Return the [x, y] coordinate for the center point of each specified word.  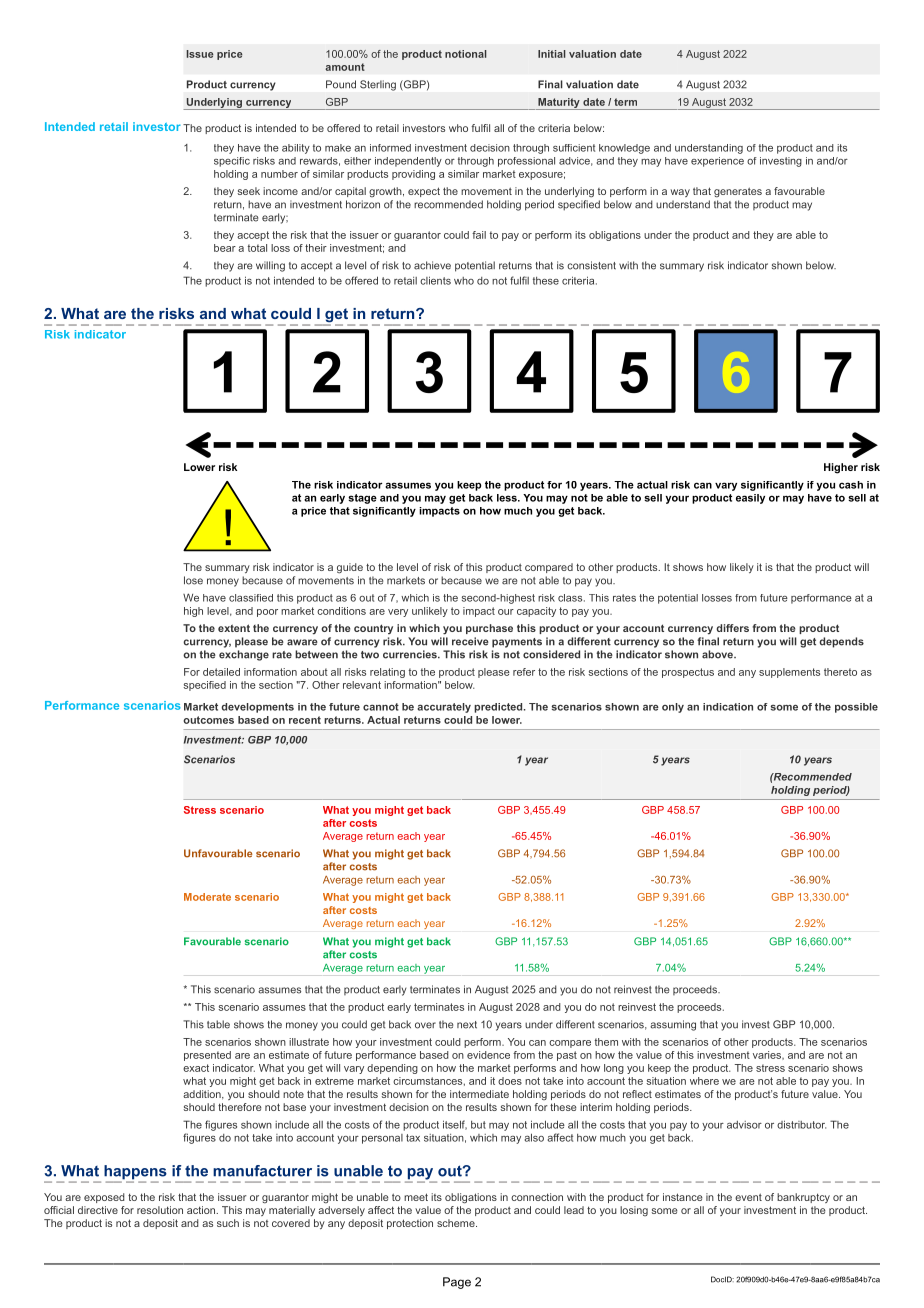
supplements [789, 673]
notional [466, 54]
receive [470, 641]
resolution [160, 1210]
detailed [221, 672]
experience [717, 162]
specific [232, 162]
